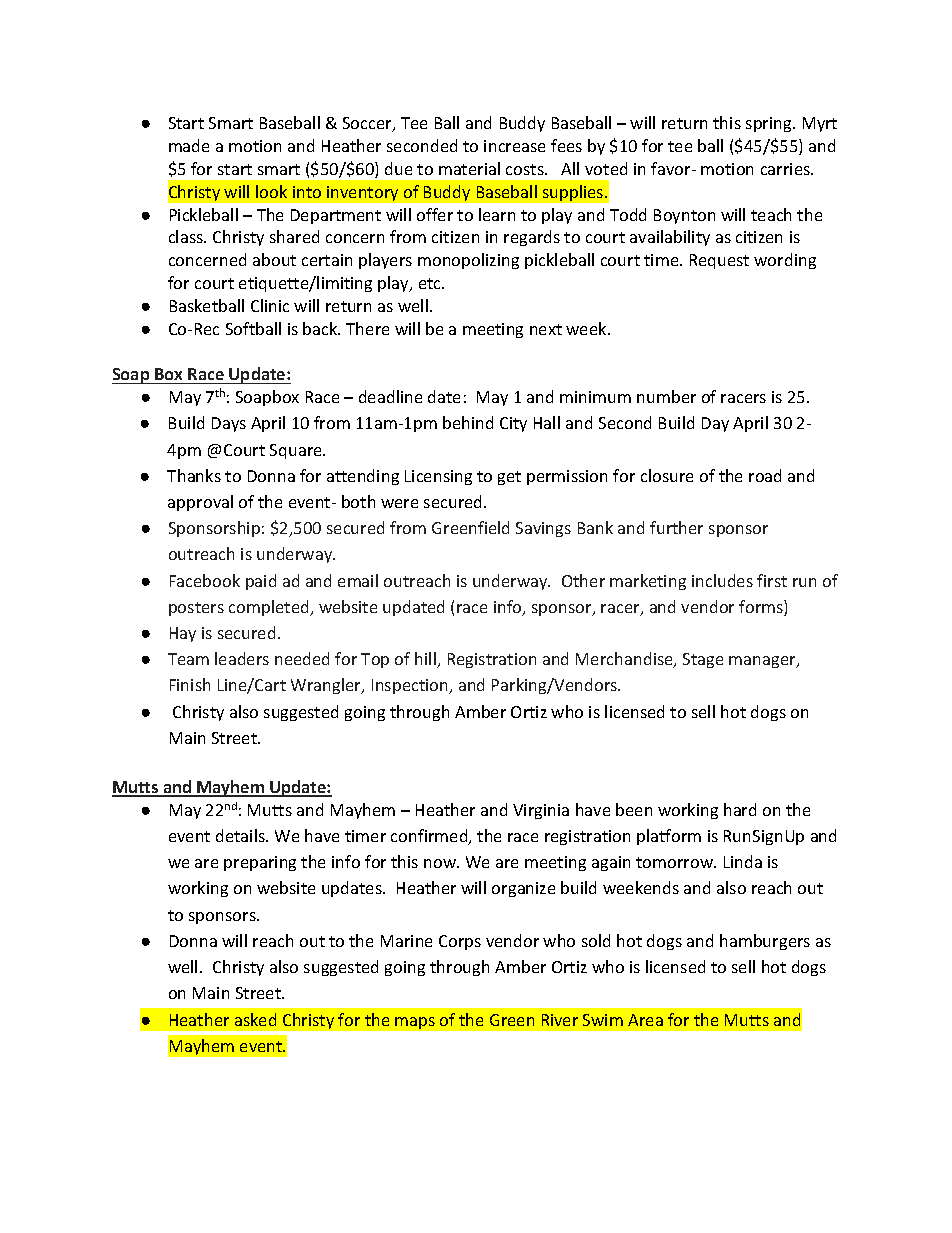 This screenshot has width=952, height=1233. Describe the element at coordinates (469, 168) in the screenshot. I see `material` at that location.
